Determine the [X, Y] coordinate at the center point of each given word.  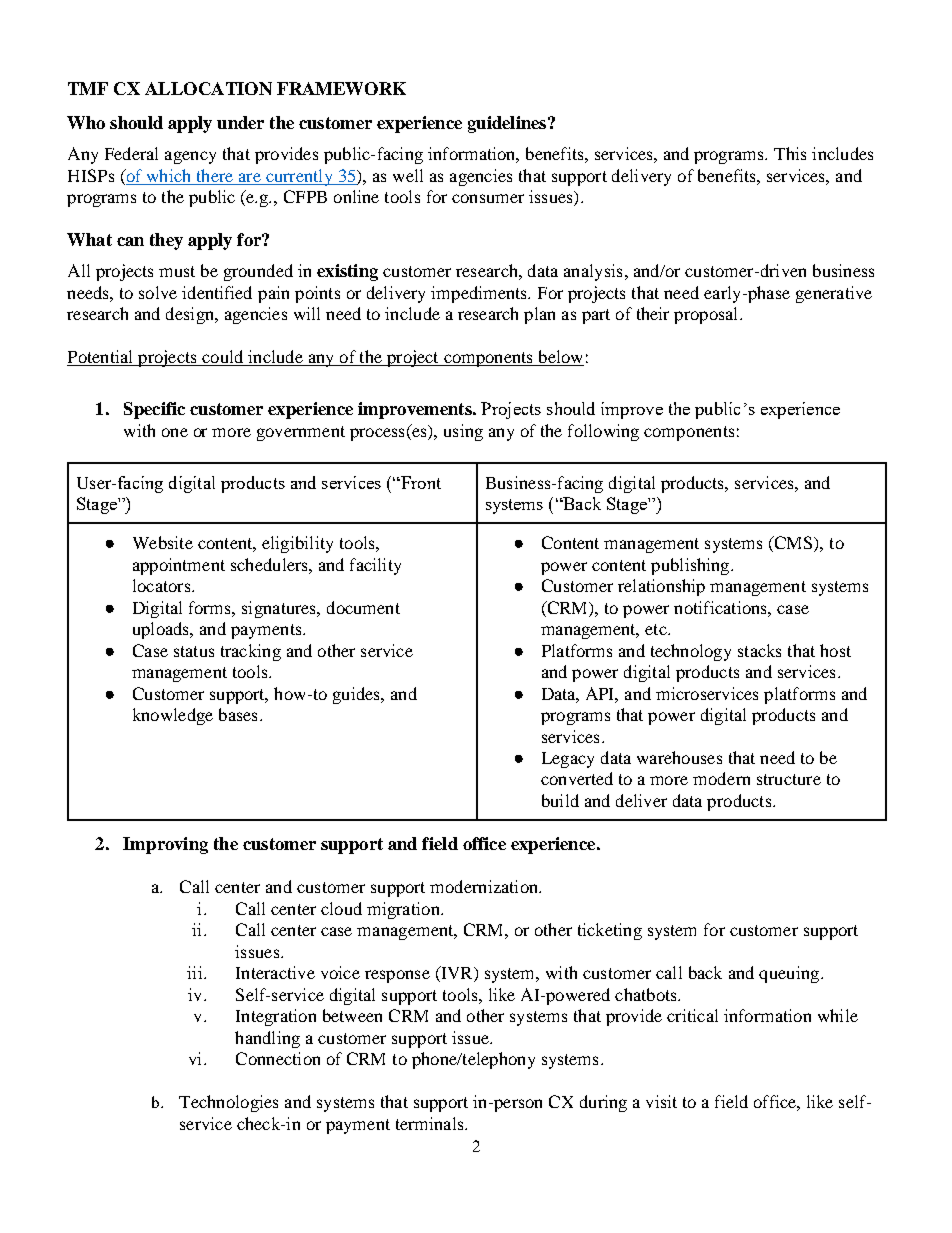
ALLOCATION [208, 88]
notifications [721, 607]
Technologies [228, 1103]
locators [163, 585]
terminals [431, 1123]
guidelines [508, 124]
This [790, 153]
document [363, 607]
